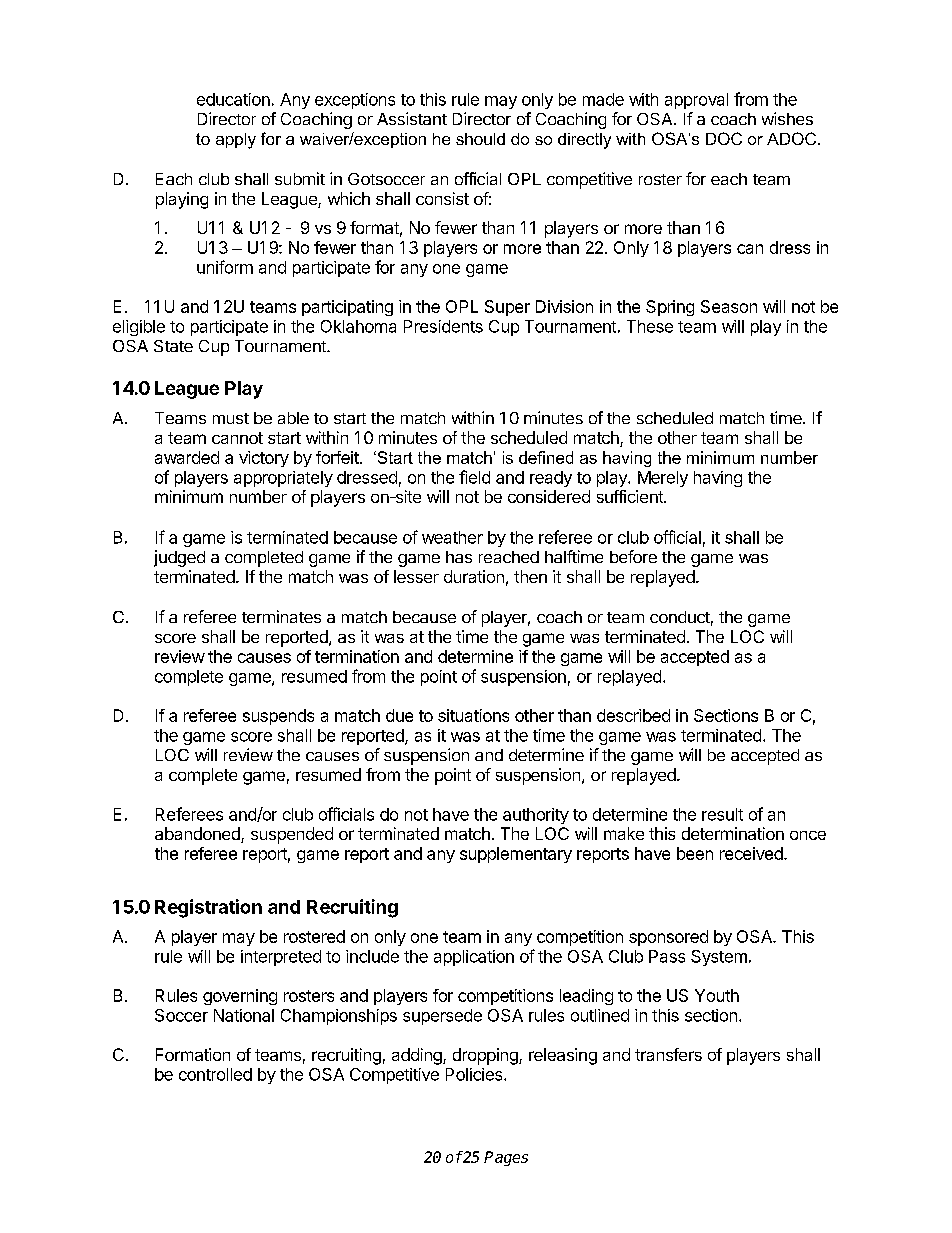 Image resolution: width=952 pixels, height=1233 pixels. What do you see at coordinates (752, 853) in the image?
I see `received` at bounding box center [752, 853].
